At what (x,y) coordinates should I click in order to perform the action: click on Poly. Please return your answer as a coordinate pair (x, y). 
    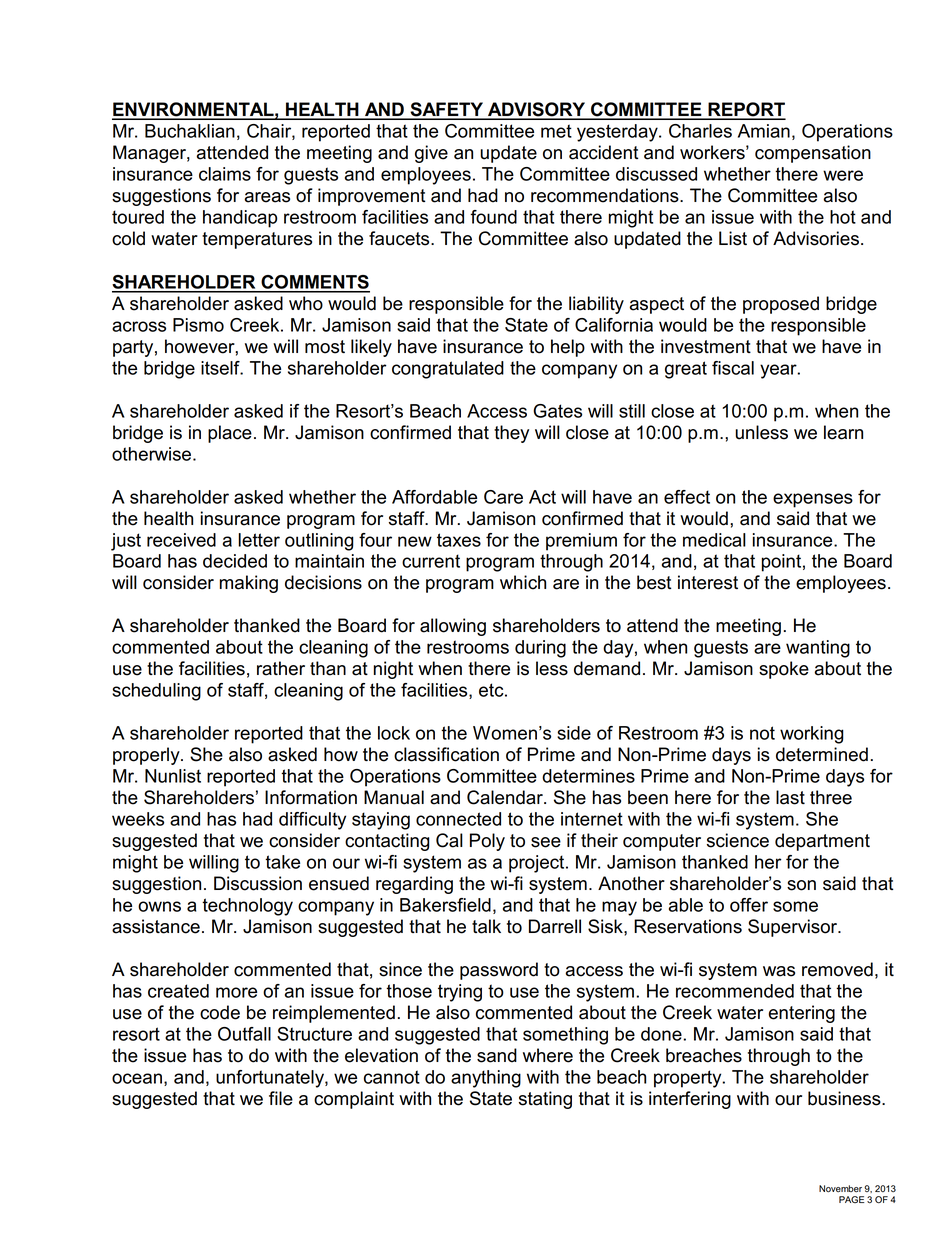
    Looking at the image, I should click on (487, 842).
